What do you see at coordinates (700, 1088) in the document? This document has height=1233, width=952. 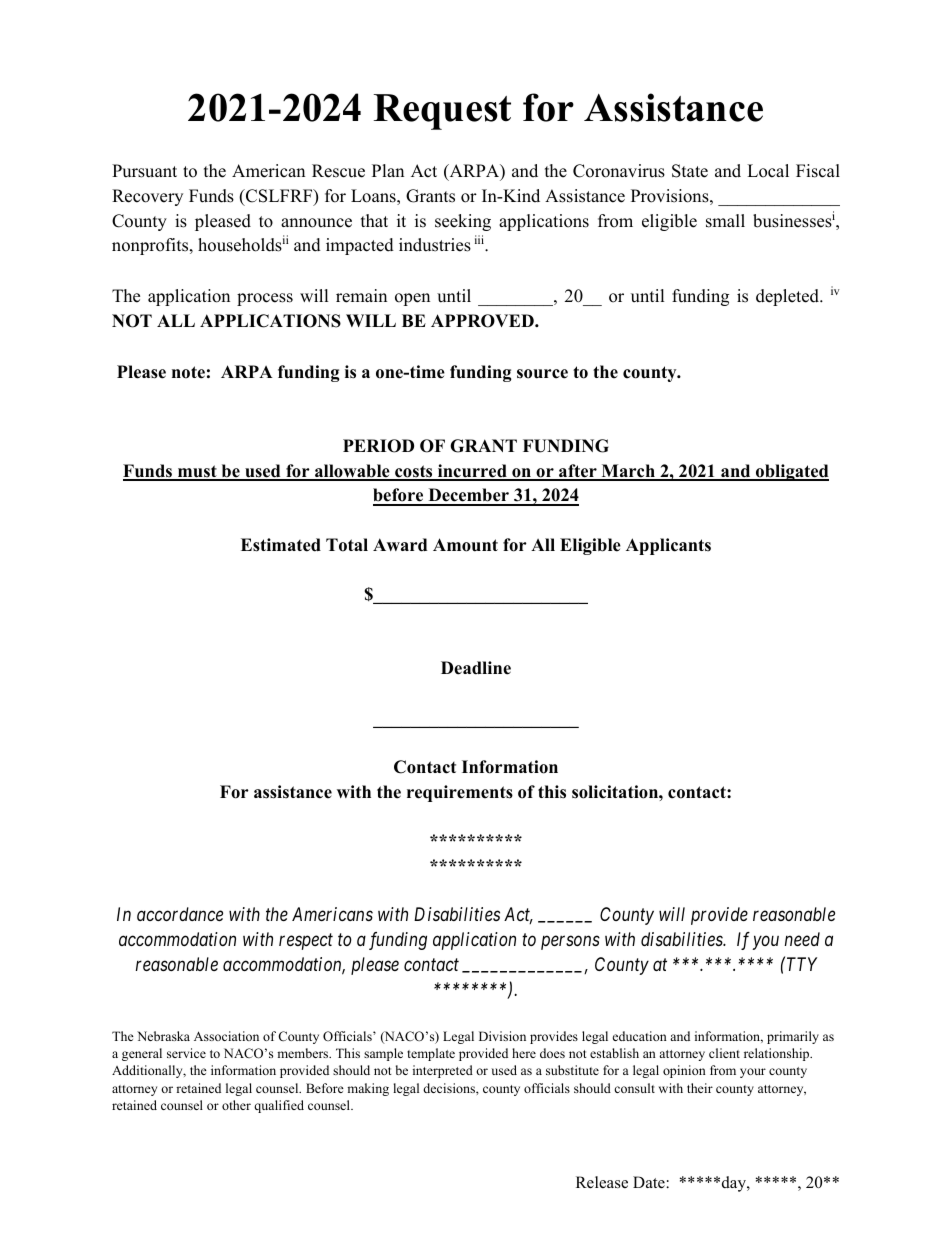 I see `their` at bounding box center [700, 1088].
